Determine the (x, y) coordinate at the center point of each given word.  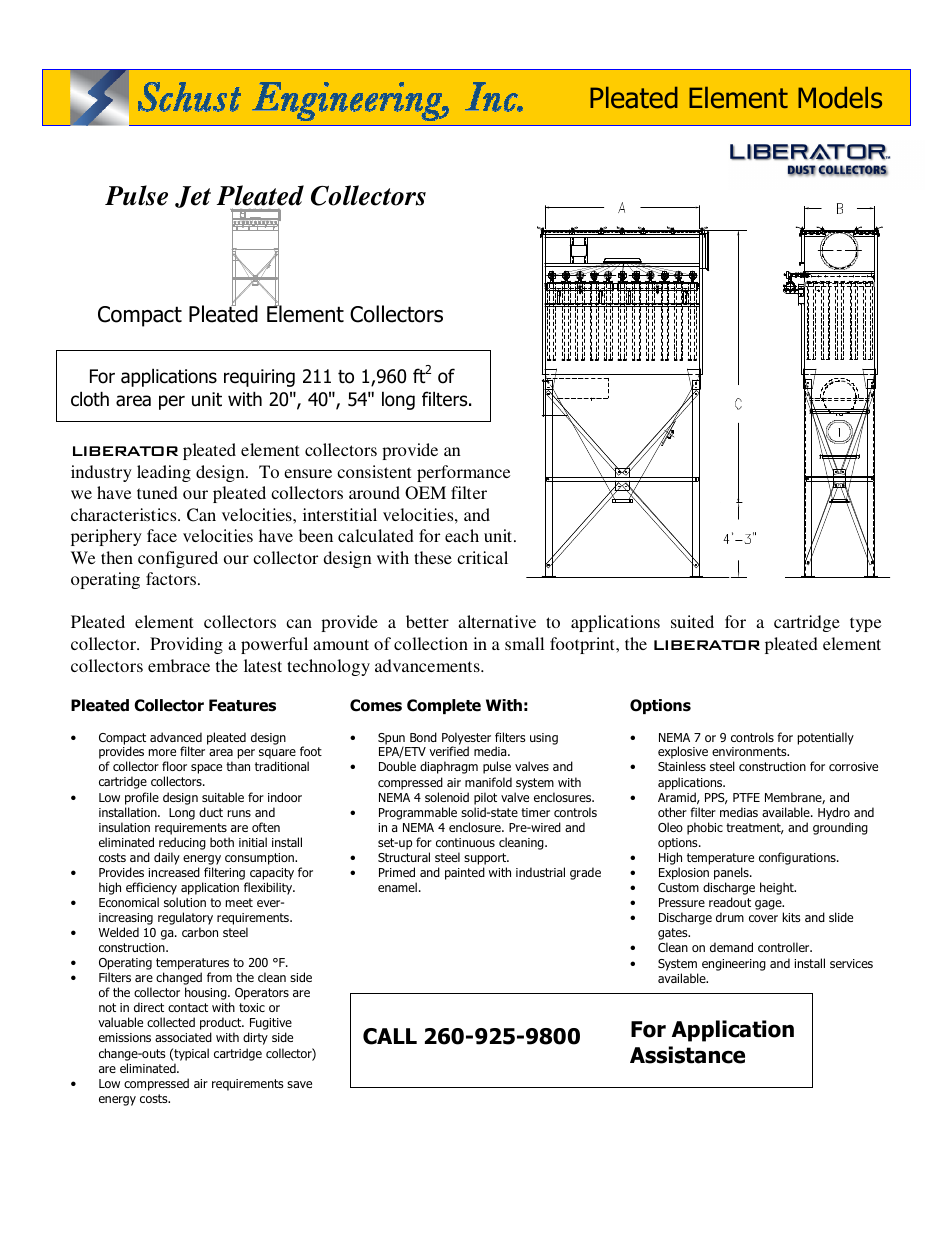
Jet (193, 197)
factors (172, 578)
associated (183, 1037)
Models (840, 98)
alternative (497, 621)
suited (692, 621)
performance (463, 473)
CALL (390, 1036)
